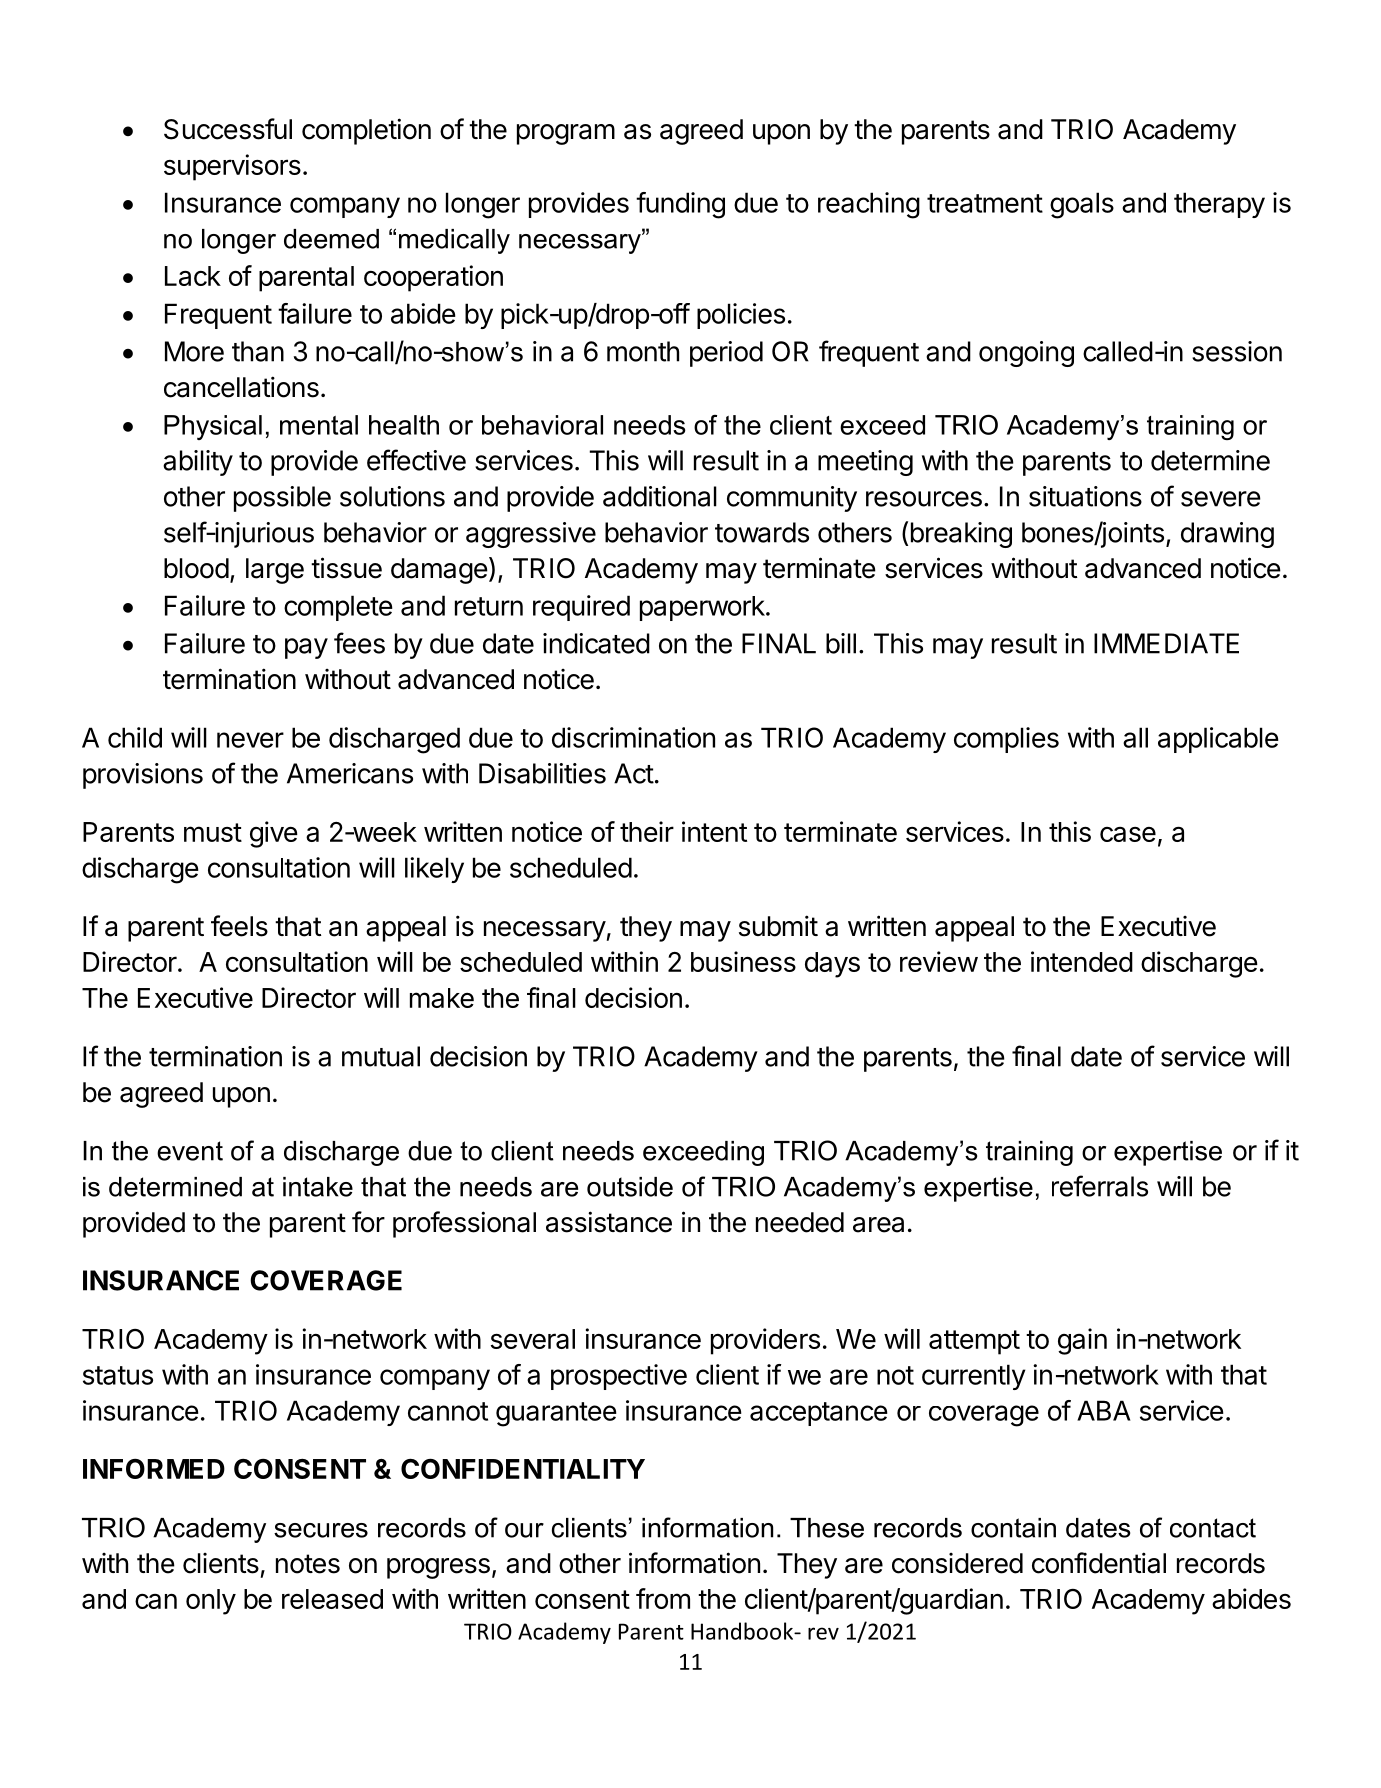 Image resolution: width=1381 pixels, height=1788 pixels. I want to click on outside, so click(630, 1187).
